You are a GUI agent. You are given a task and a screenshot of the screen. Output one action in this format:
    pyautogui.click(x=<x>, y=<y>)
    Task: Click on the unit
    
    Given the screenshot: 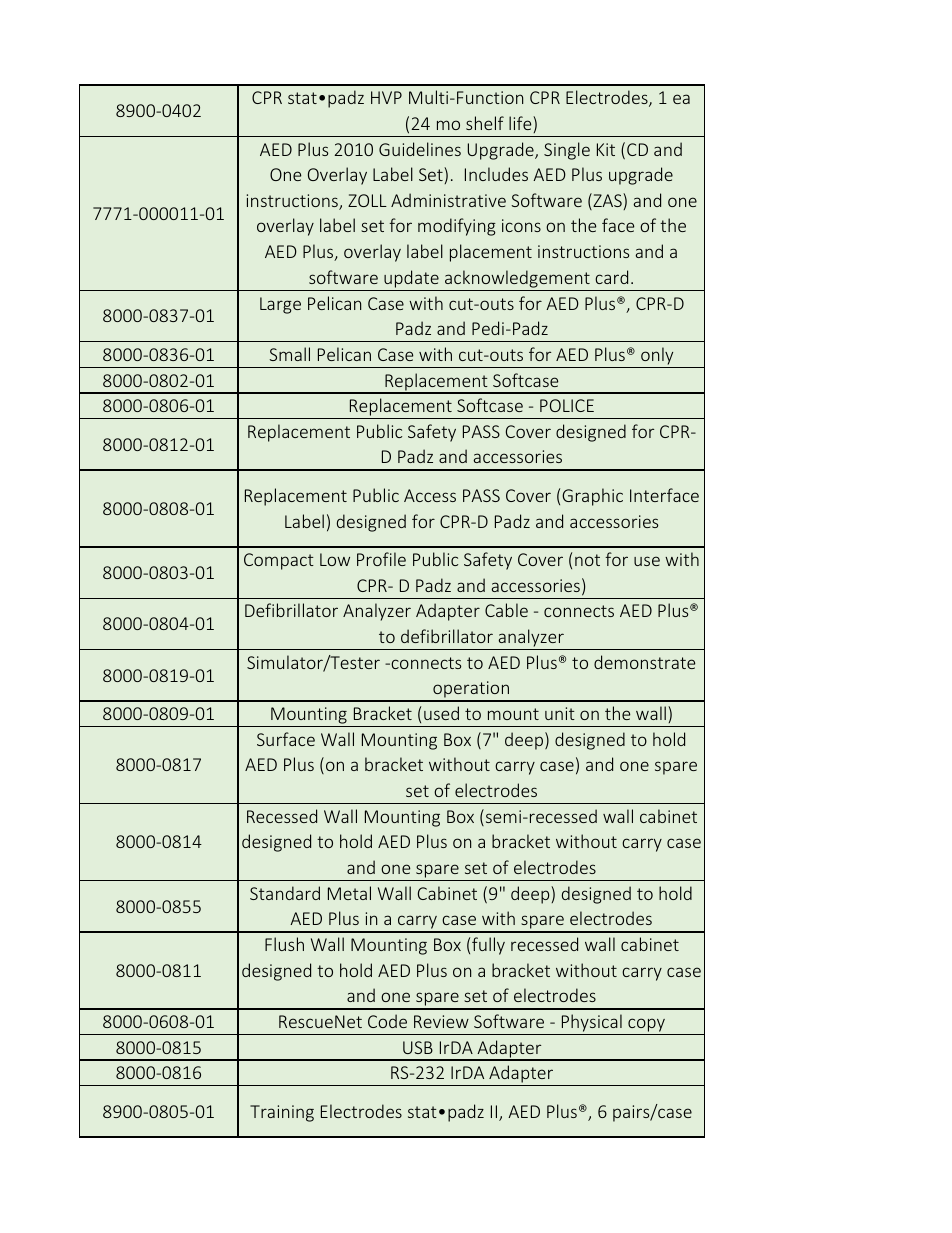 What is the action you would take?
    pyautogui.click(x=560, y=713)
